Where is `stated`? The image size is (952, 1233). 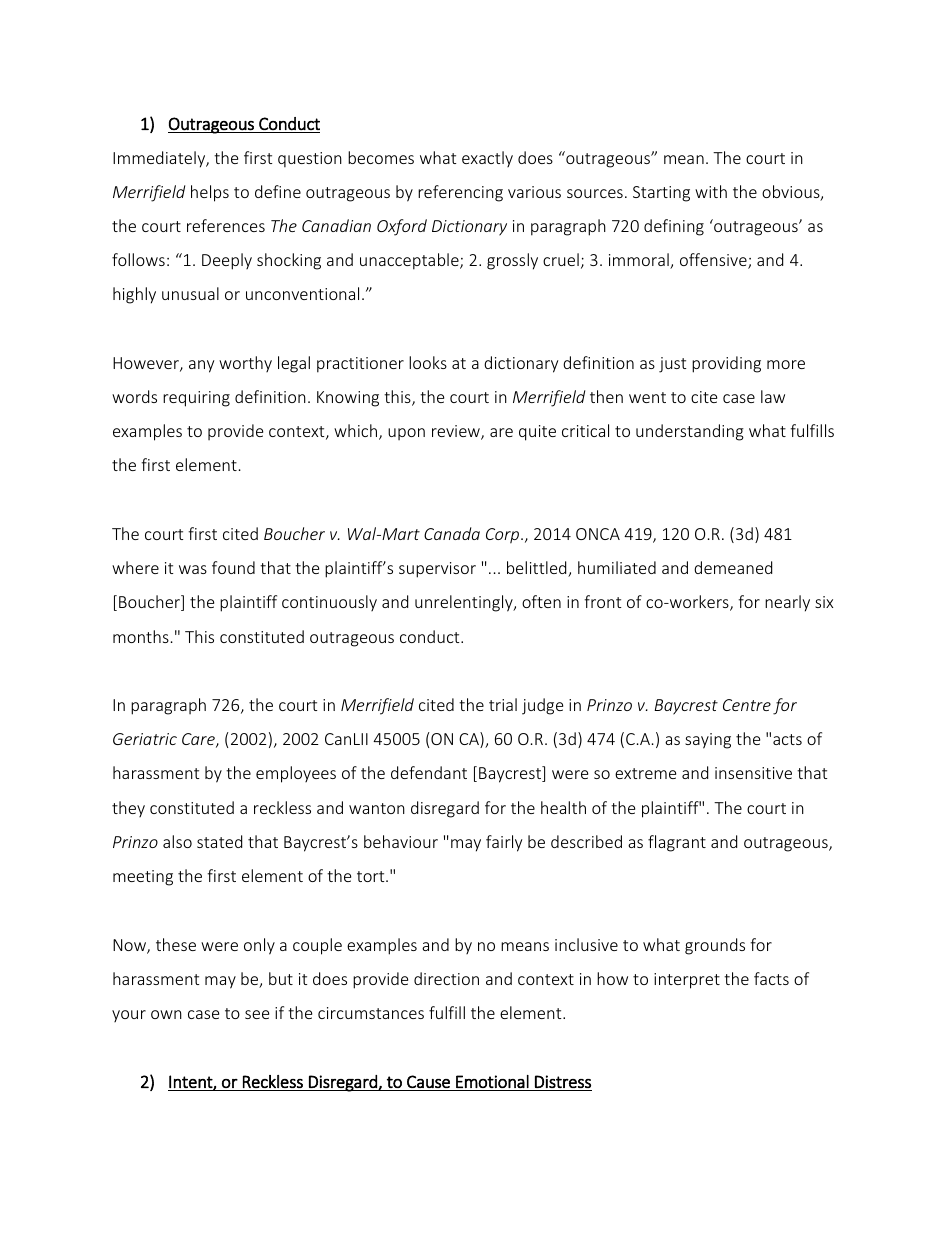 stated is located at coordinates (219, 841).
